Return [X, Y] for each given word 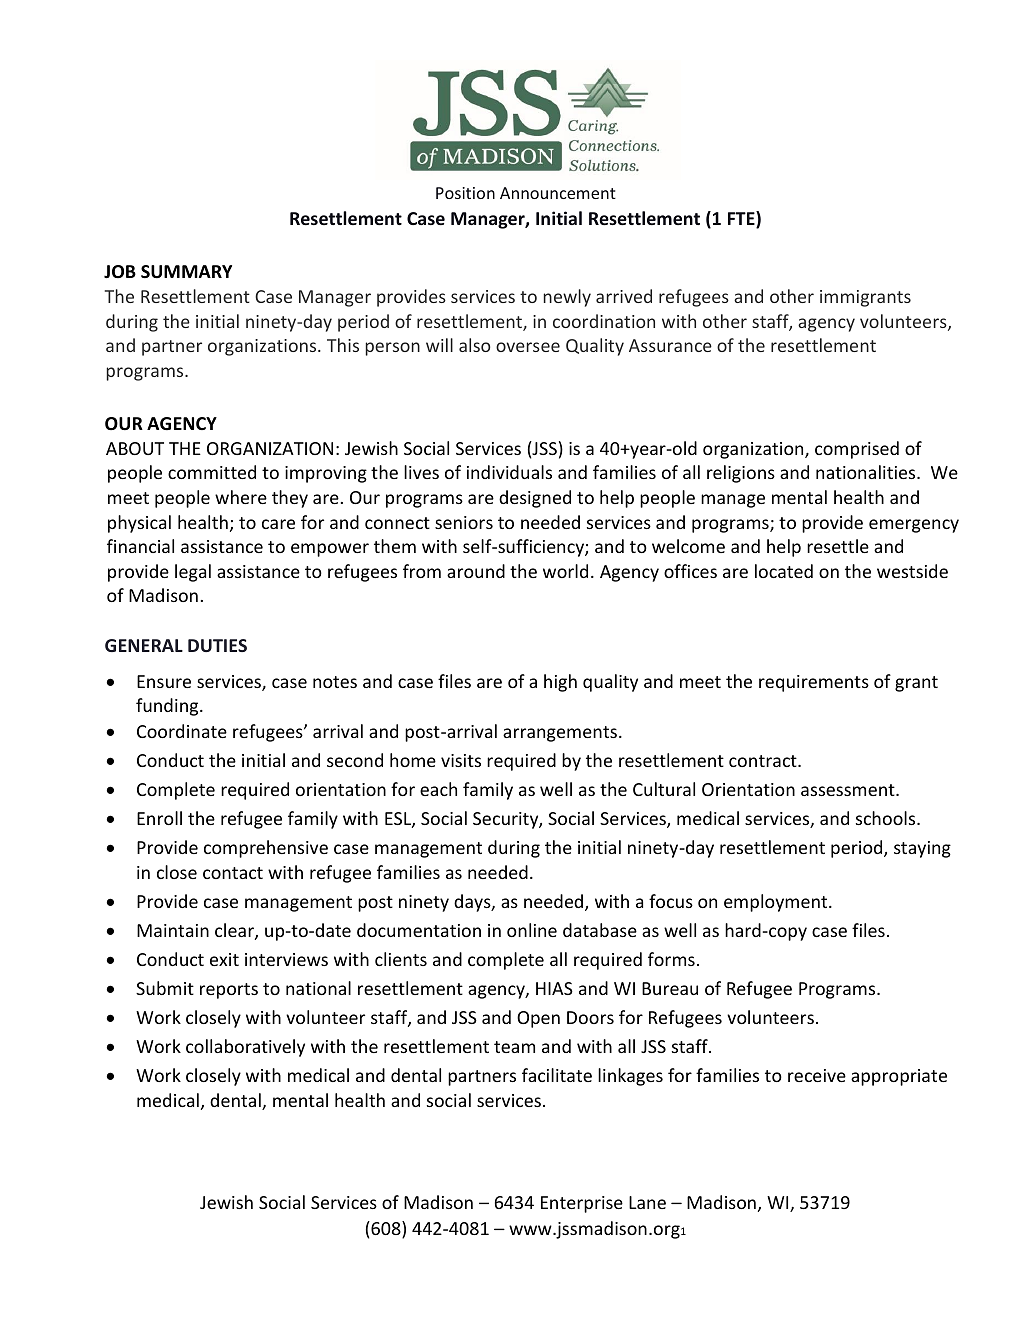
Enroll [159, 818]
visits [461, 760]
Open [538, 1019]
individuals [509, 472]
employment [777, 903]
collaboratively [245, 1048]
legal [193, 573]
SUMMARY [186, 272]
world [565, 571]
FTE [742, 219]
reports [229, 991]
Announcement [558, 193]
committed [212, 472]
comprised [857, 450]
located [784, 571]
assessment [849, 790]
